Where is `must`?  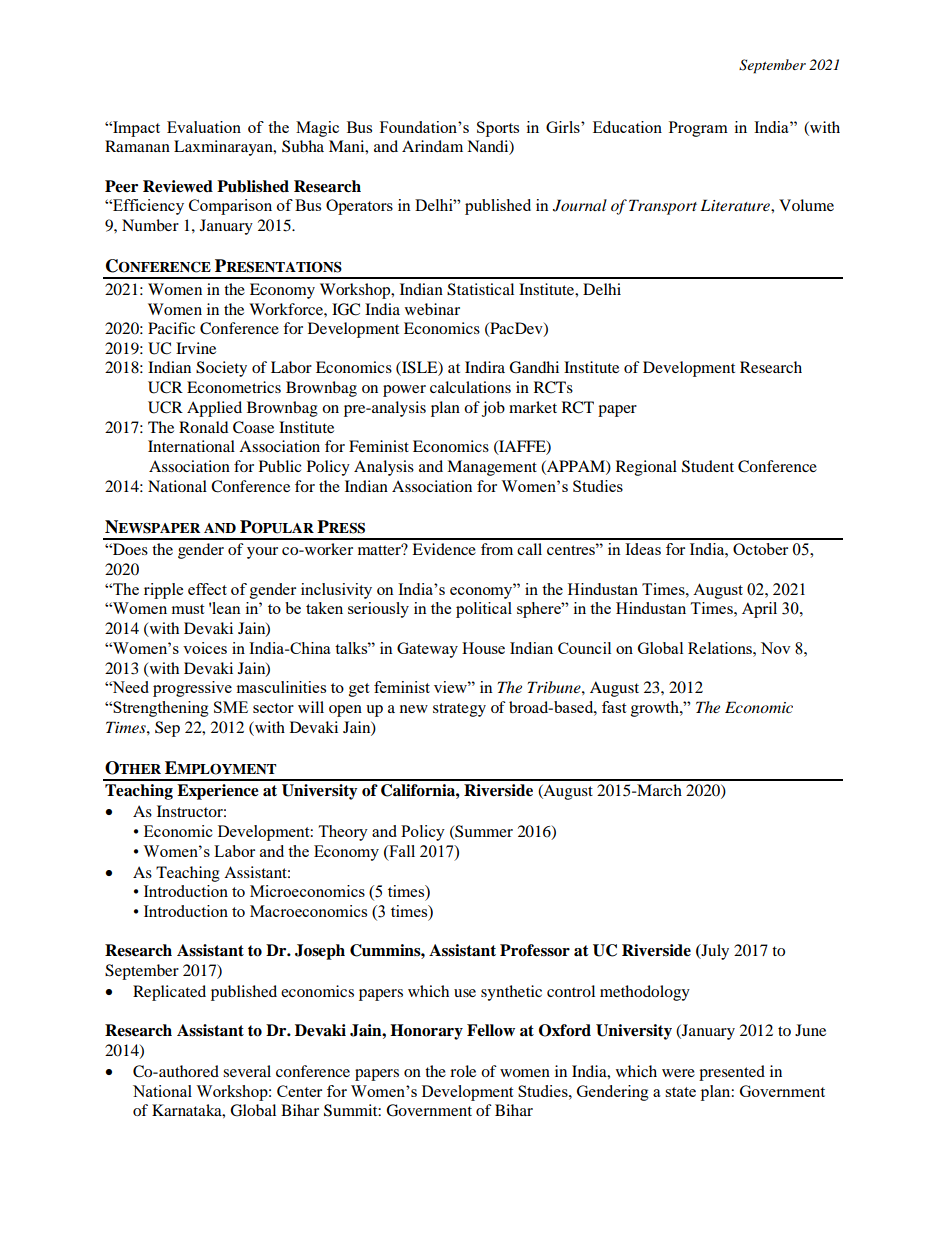
must is located at coordinates (187, 609).
